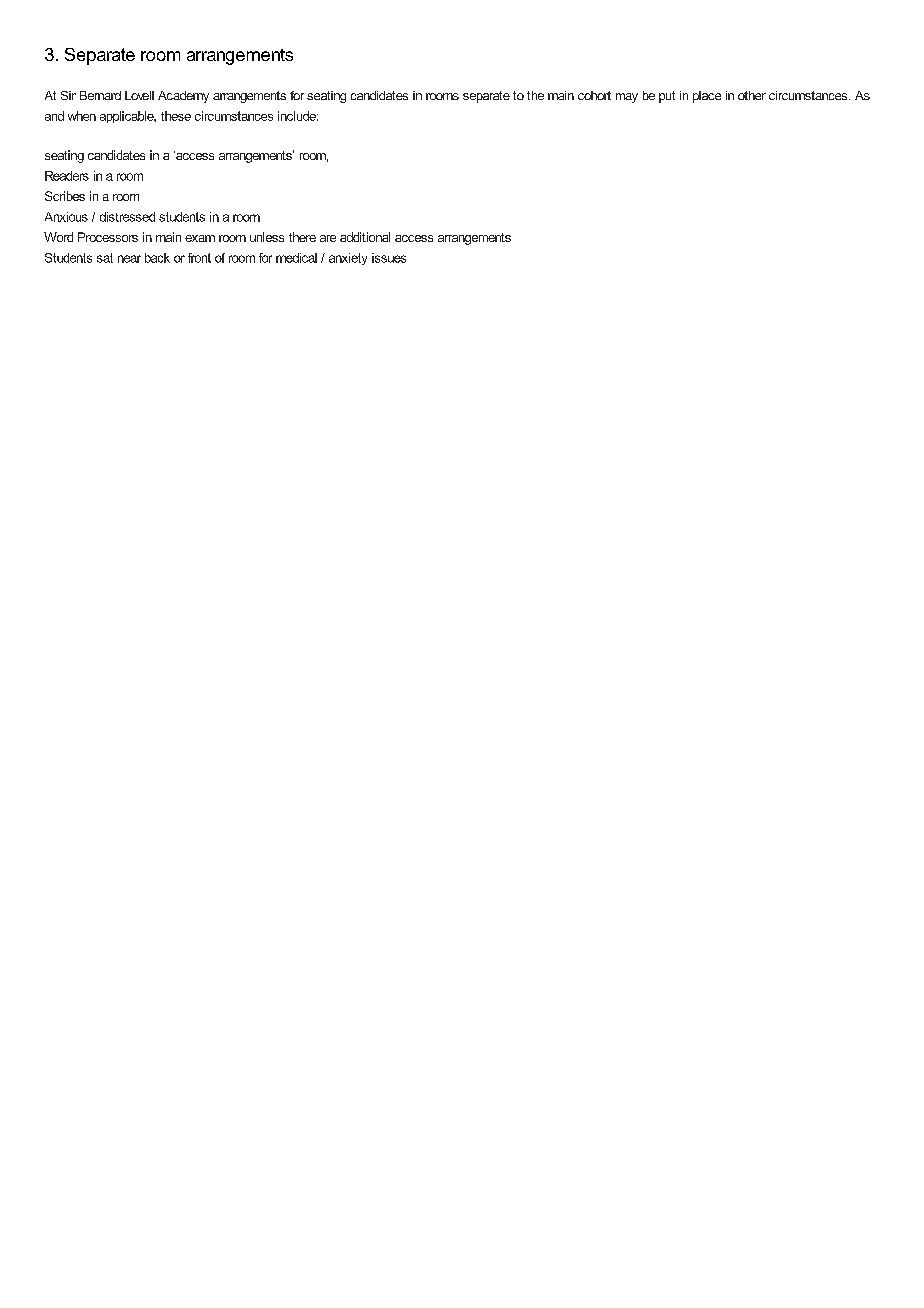 This screenshot has width=924, height=1308. What do you see at coordinates (328, 238) in the screenshot?
I see `are` at bounding box center [328, 238].
